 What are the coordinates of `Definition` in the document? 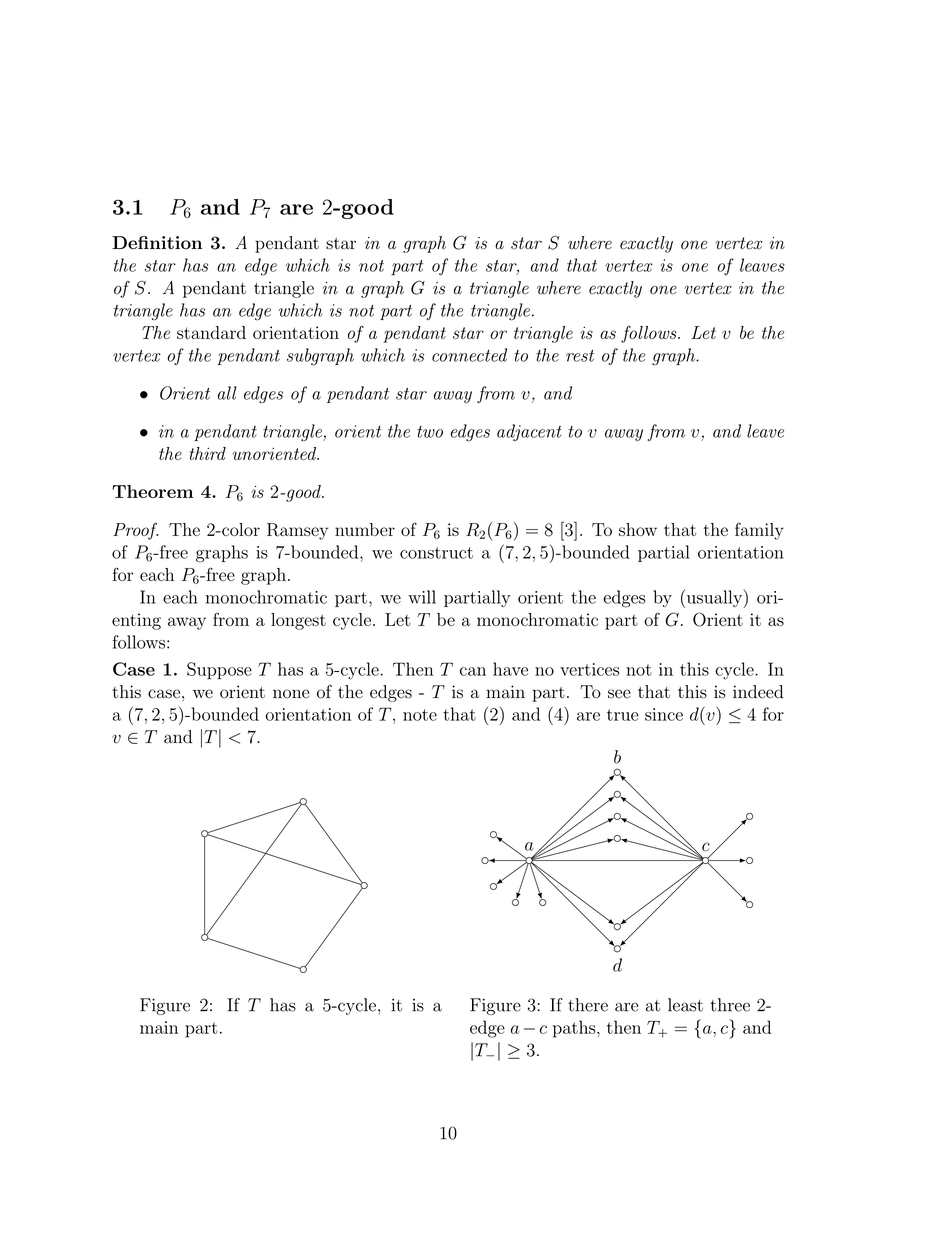 It's located at (157, 243).
